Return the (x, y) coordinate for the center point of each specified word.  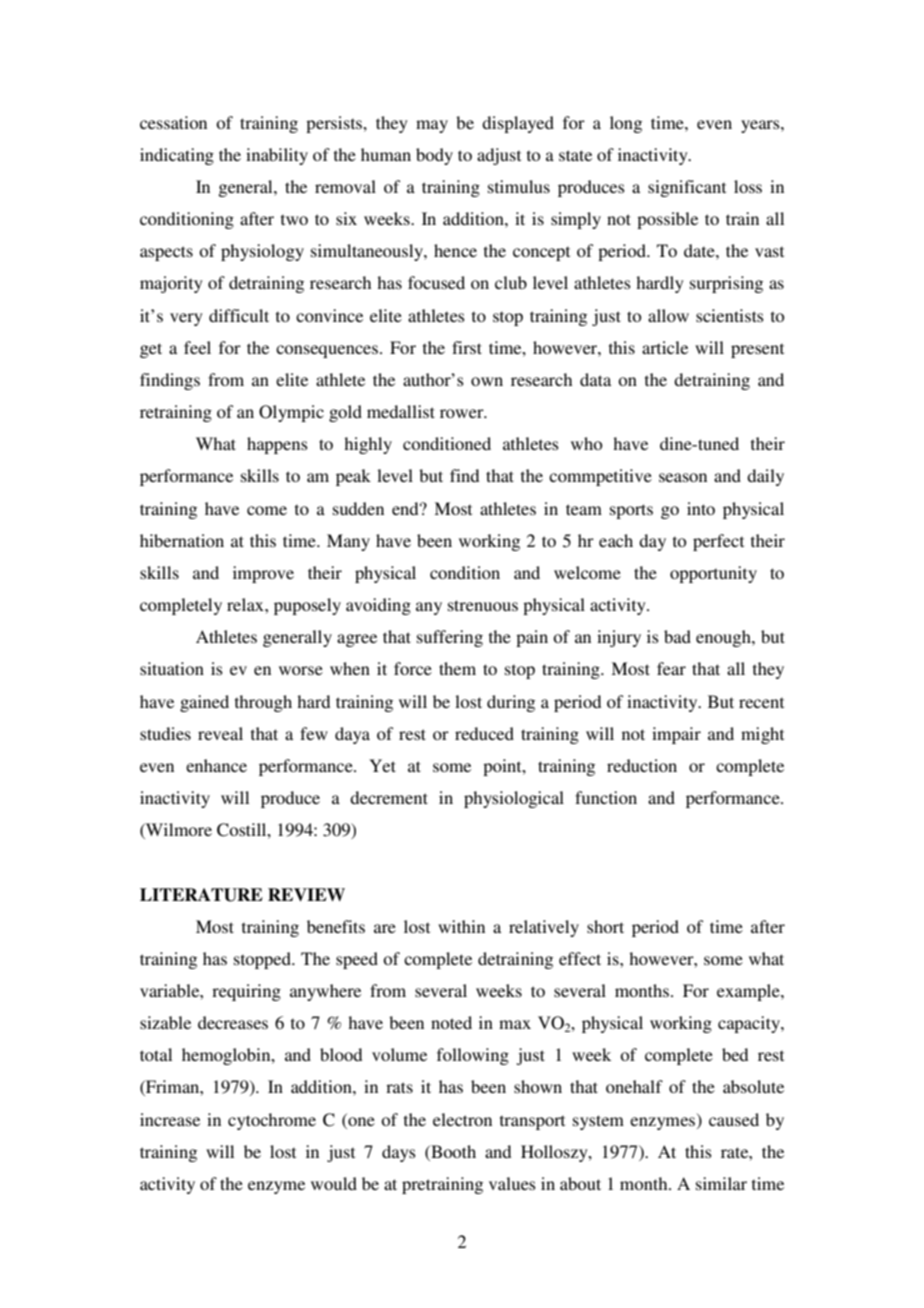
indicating (177, 156)
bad (677, 636)
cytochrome (272, 1121)
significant (687, 188)
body (434, 156)
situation (172, 668)
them (457, 668)
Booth (452, 1151)
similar (721, 1183)
